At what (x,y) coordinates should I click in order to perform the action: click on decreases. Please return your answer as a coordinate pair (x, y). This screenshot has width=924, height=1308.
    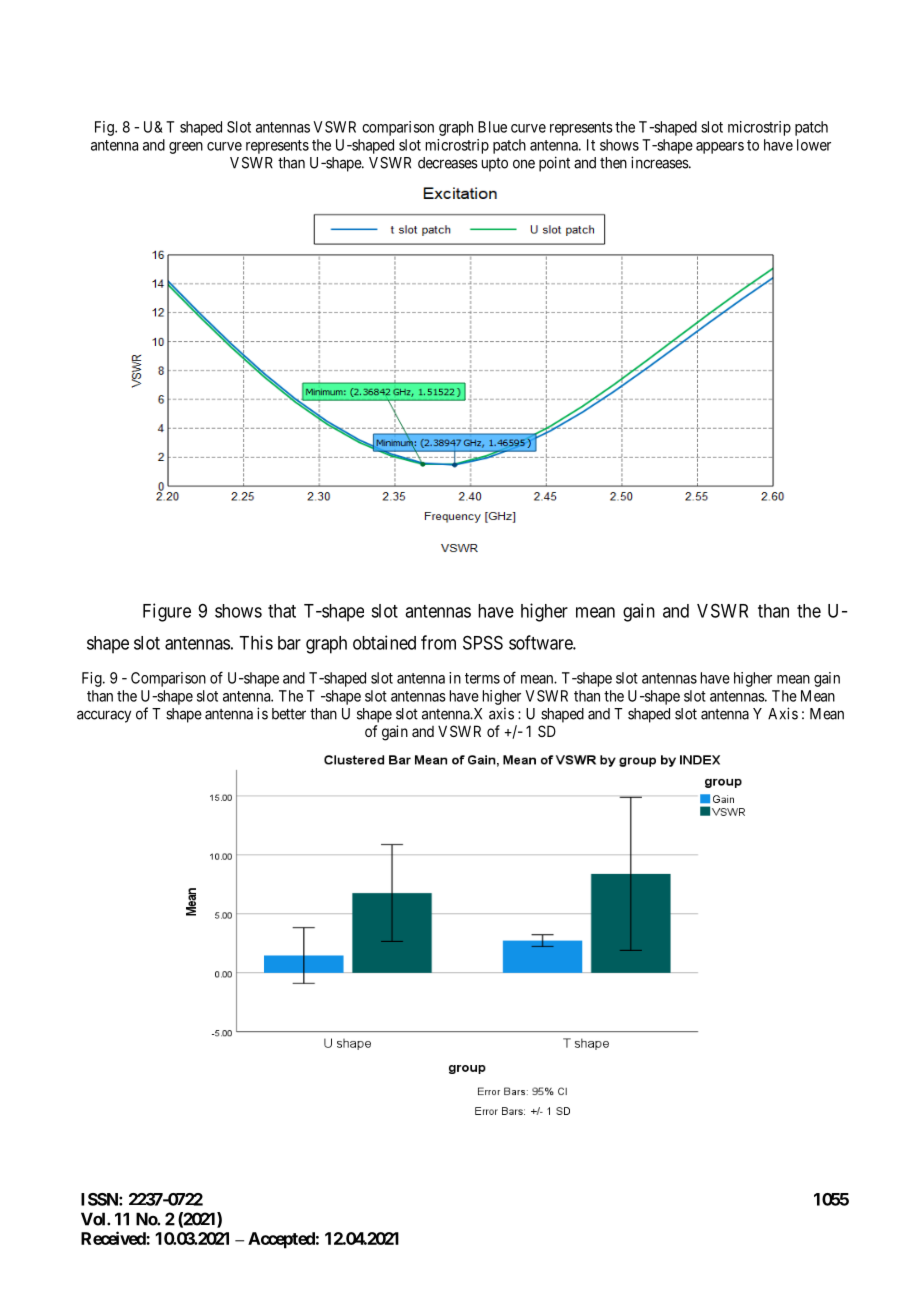
    Looking at the image, I should click on (448, 163).
